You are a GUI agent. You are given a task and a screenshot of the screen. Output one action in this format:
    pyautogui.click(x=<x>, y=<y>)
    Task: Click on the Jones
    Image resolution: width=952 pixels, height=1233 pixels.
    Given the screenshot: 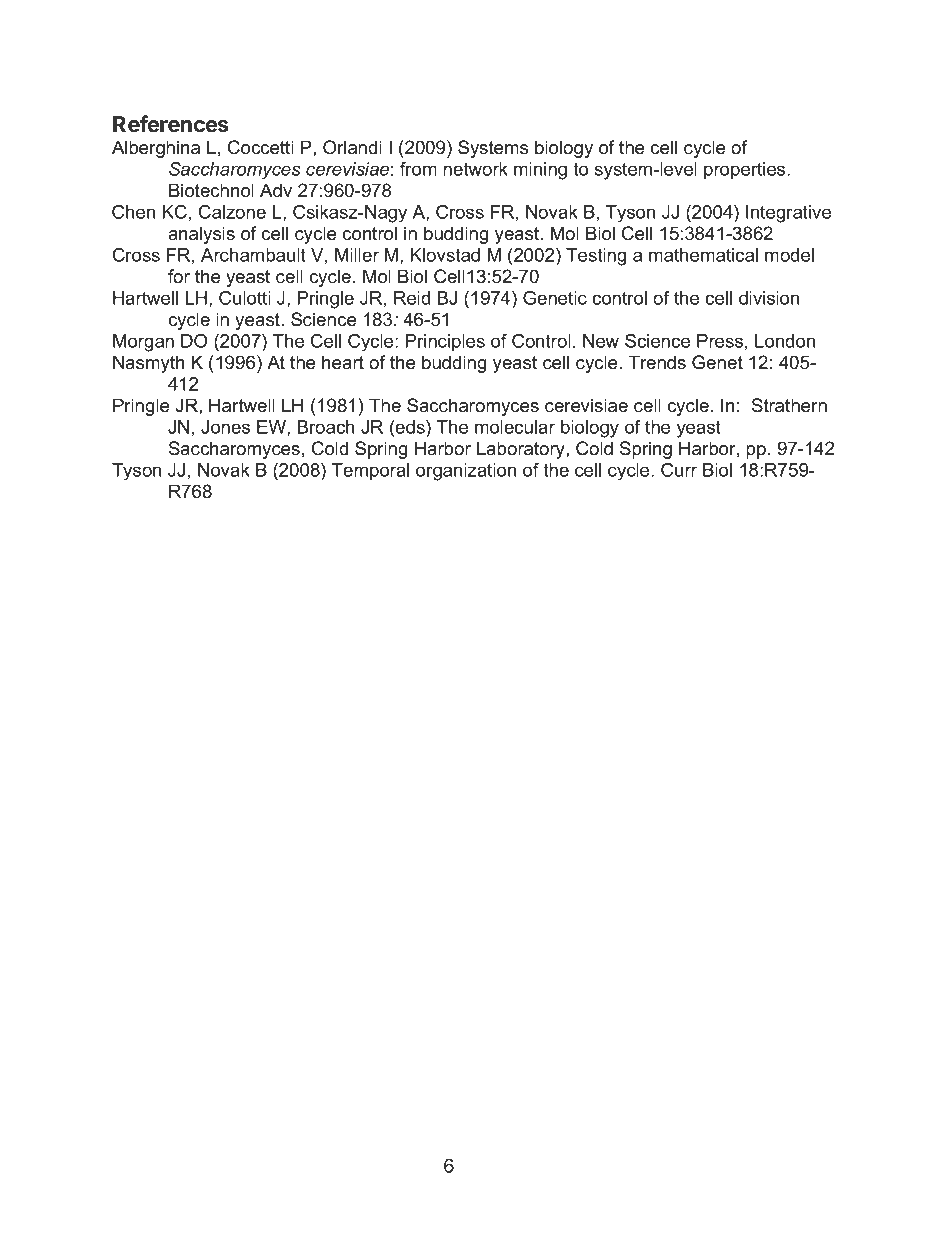 What is the action you would take?
    pyautogui.click(x=225, y=427)
